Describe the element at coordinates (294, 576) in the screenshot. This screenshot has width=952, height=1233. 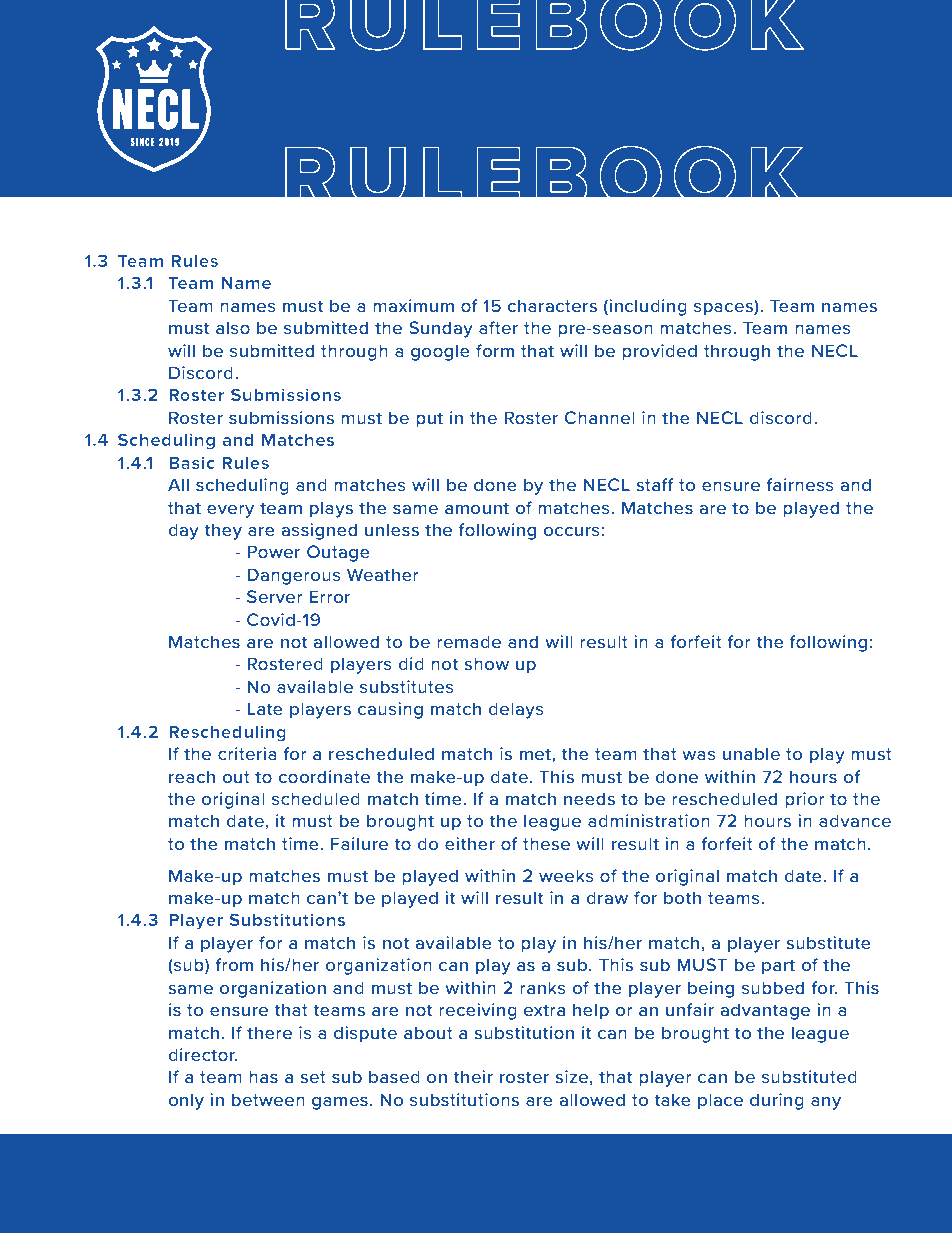
I see `Dangerous` at that location.
